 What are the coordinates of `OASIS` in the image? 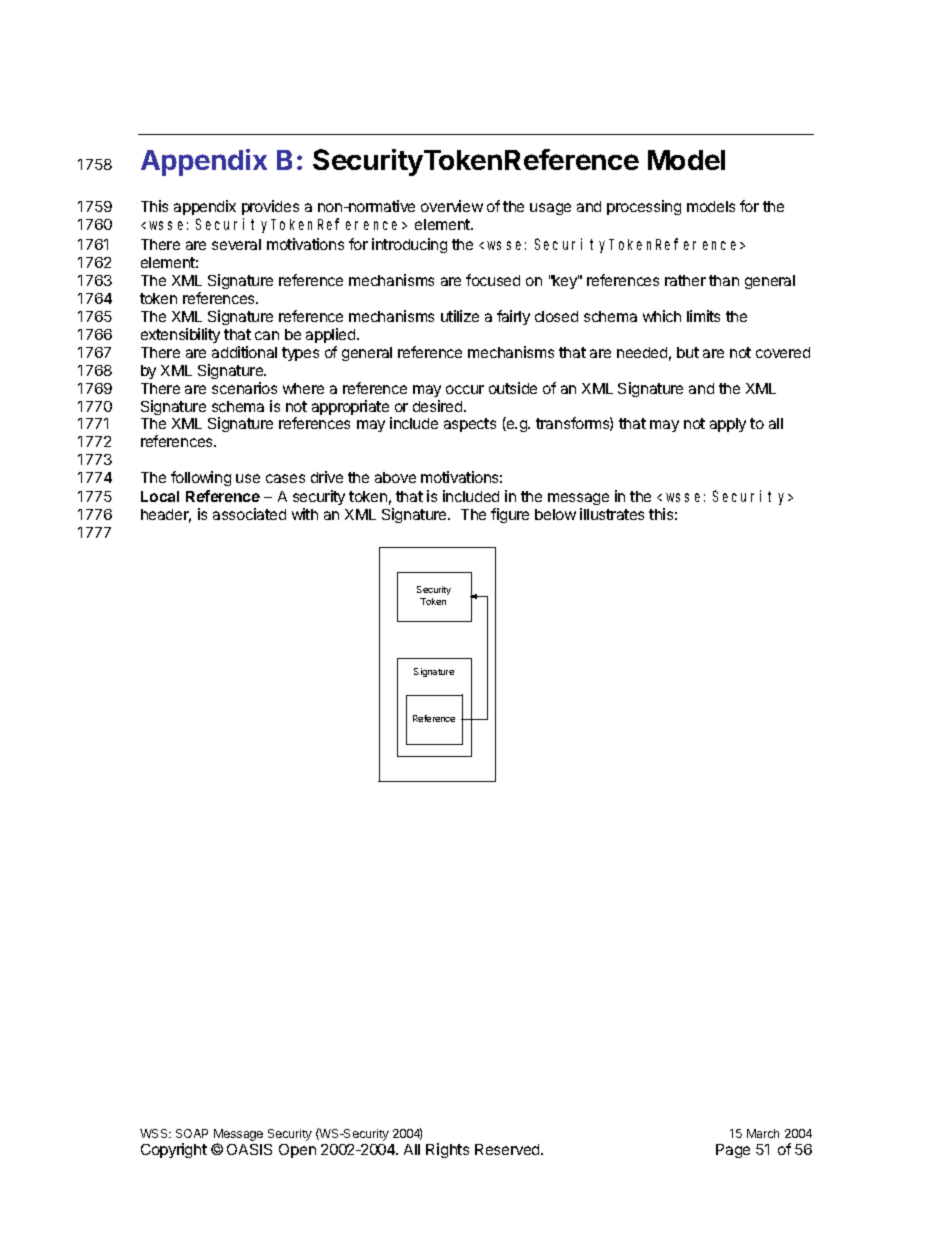 It's located at (249, 1149).
